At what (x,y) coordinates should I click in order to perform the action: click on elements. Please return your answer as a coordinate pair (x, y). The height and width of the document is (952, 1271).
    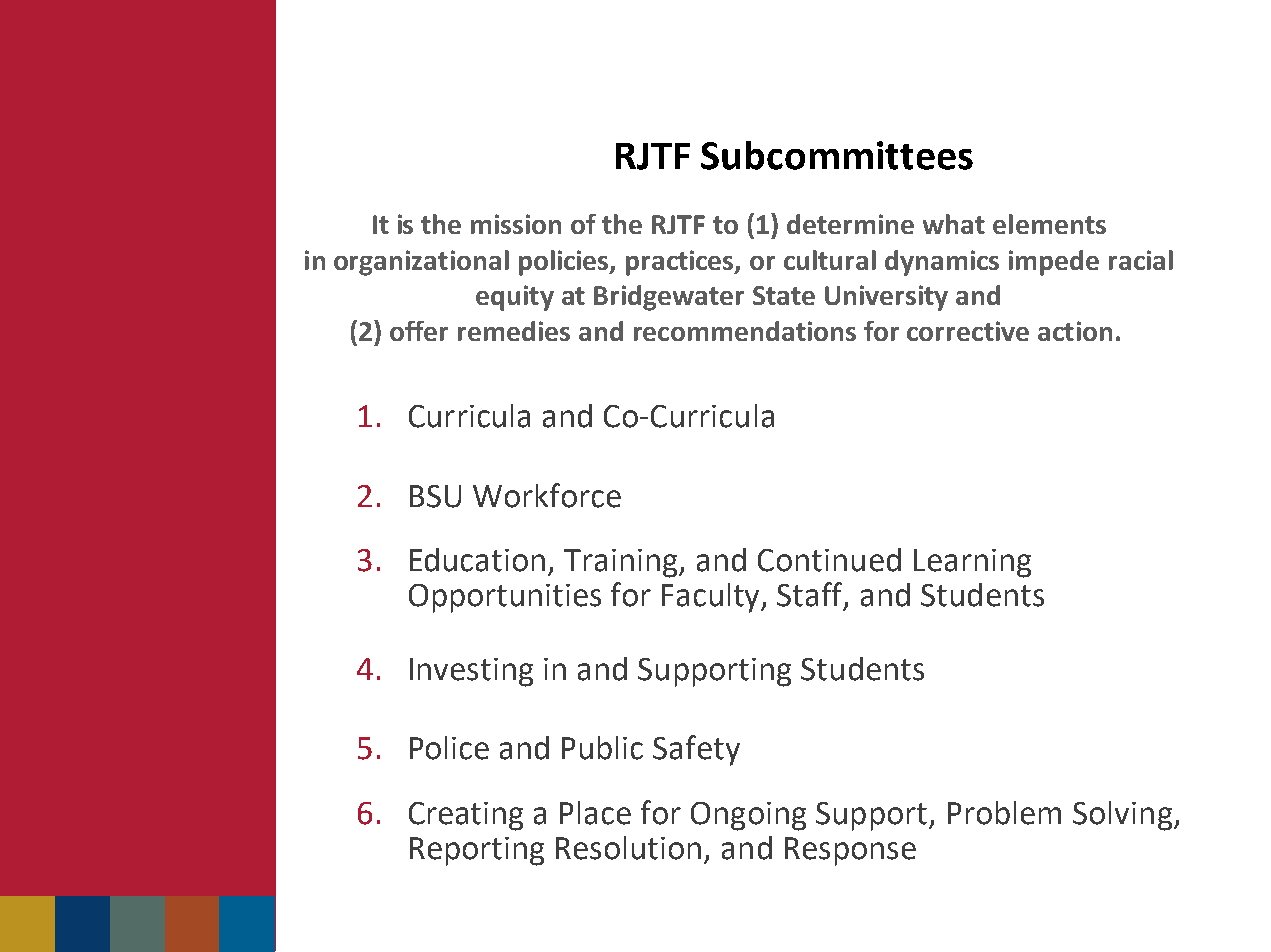
    Looking at the image, I should click on (1049, 224).
